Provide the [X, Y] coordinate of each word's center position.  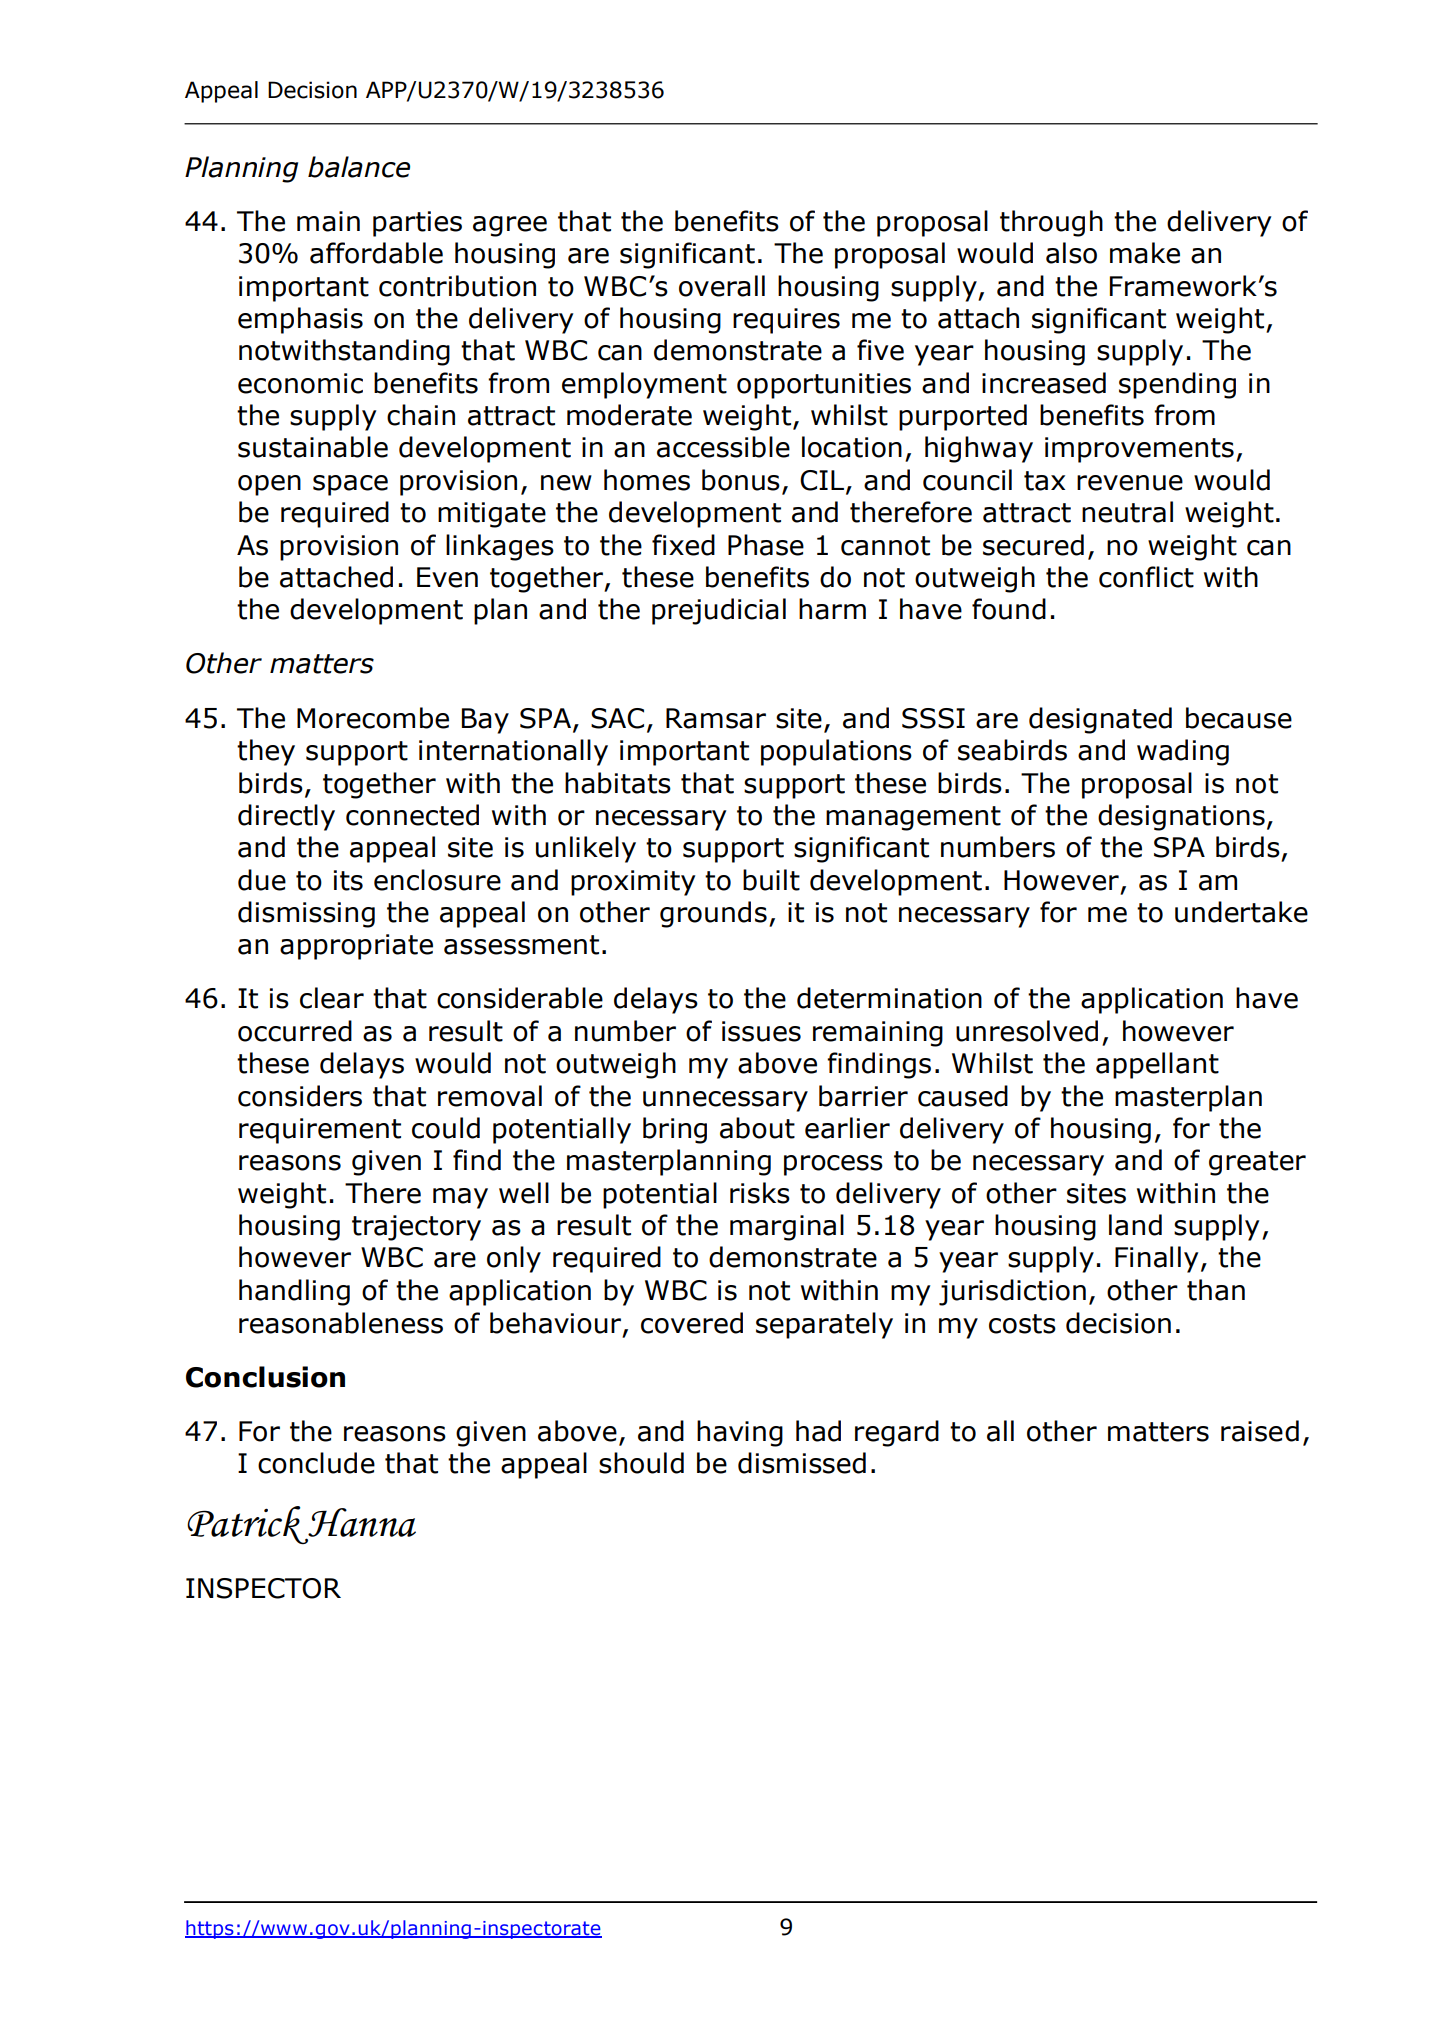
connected [412, 815]
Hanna [361, 1524]
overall [722, 286]
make [1145, 253]
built [771, 880]
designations [1181, 817]
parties [417, 224]
